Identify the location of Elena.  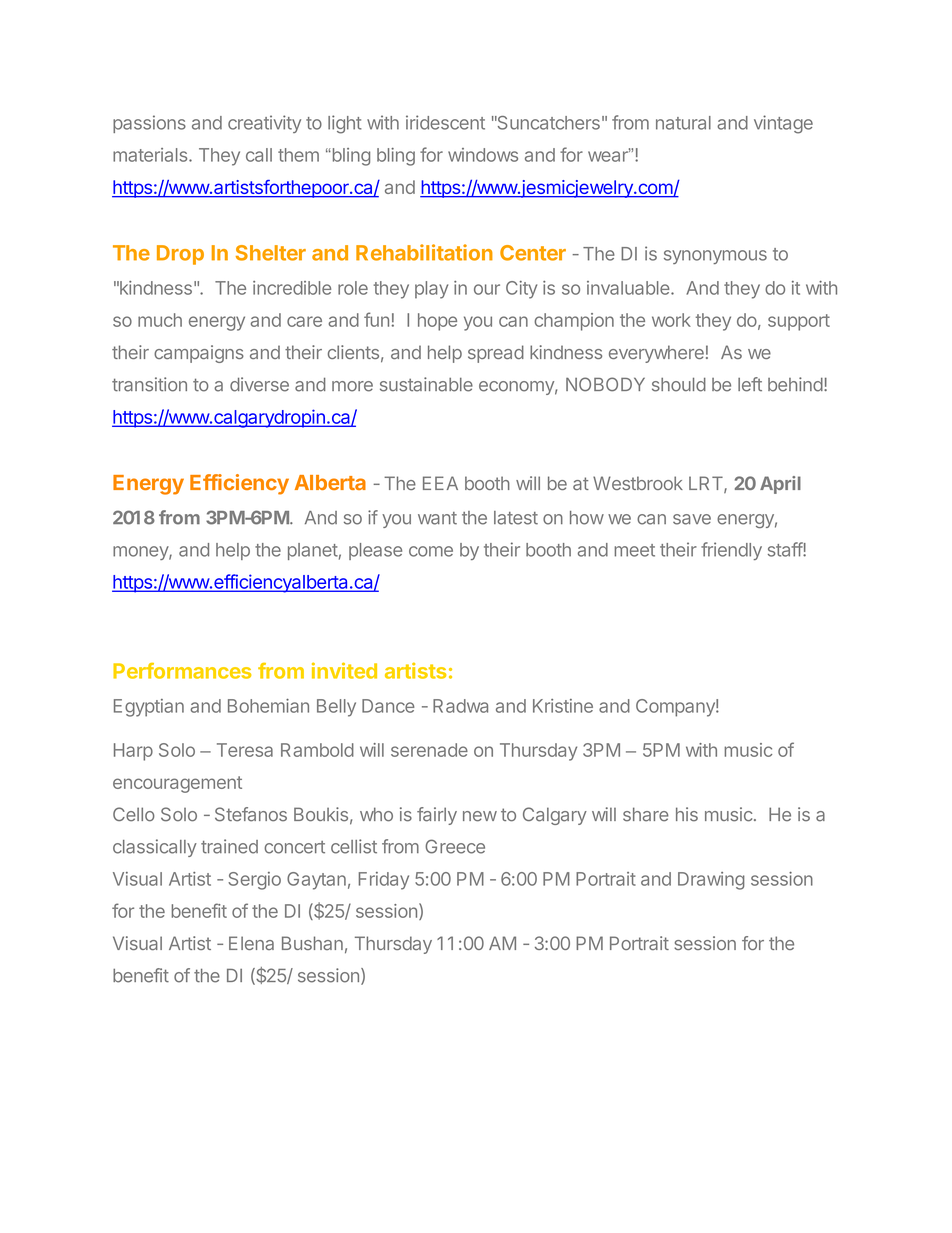
(251, 943).
